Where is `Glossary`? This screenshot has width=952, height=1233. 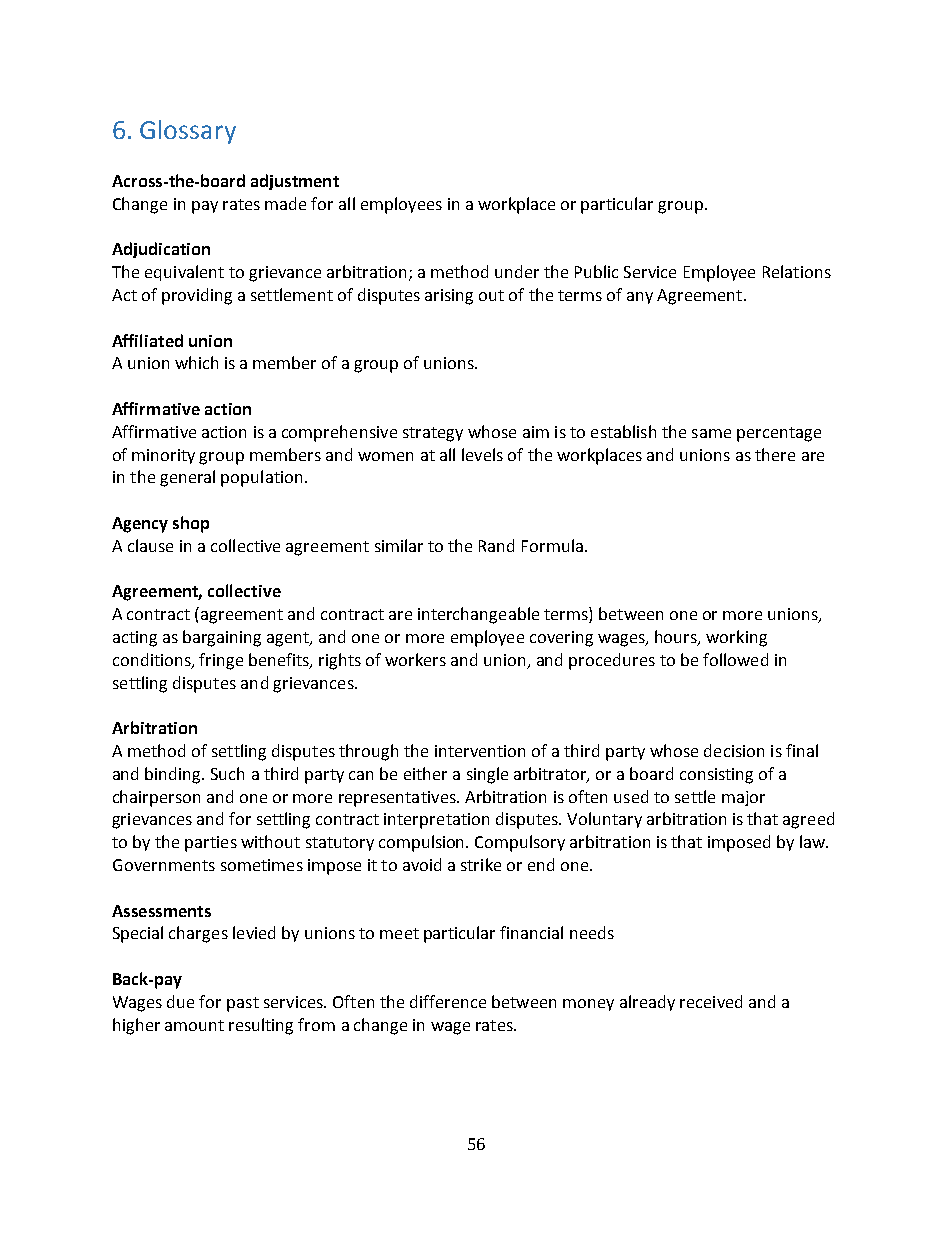
Glossary is located at coordinates (188, 132).
